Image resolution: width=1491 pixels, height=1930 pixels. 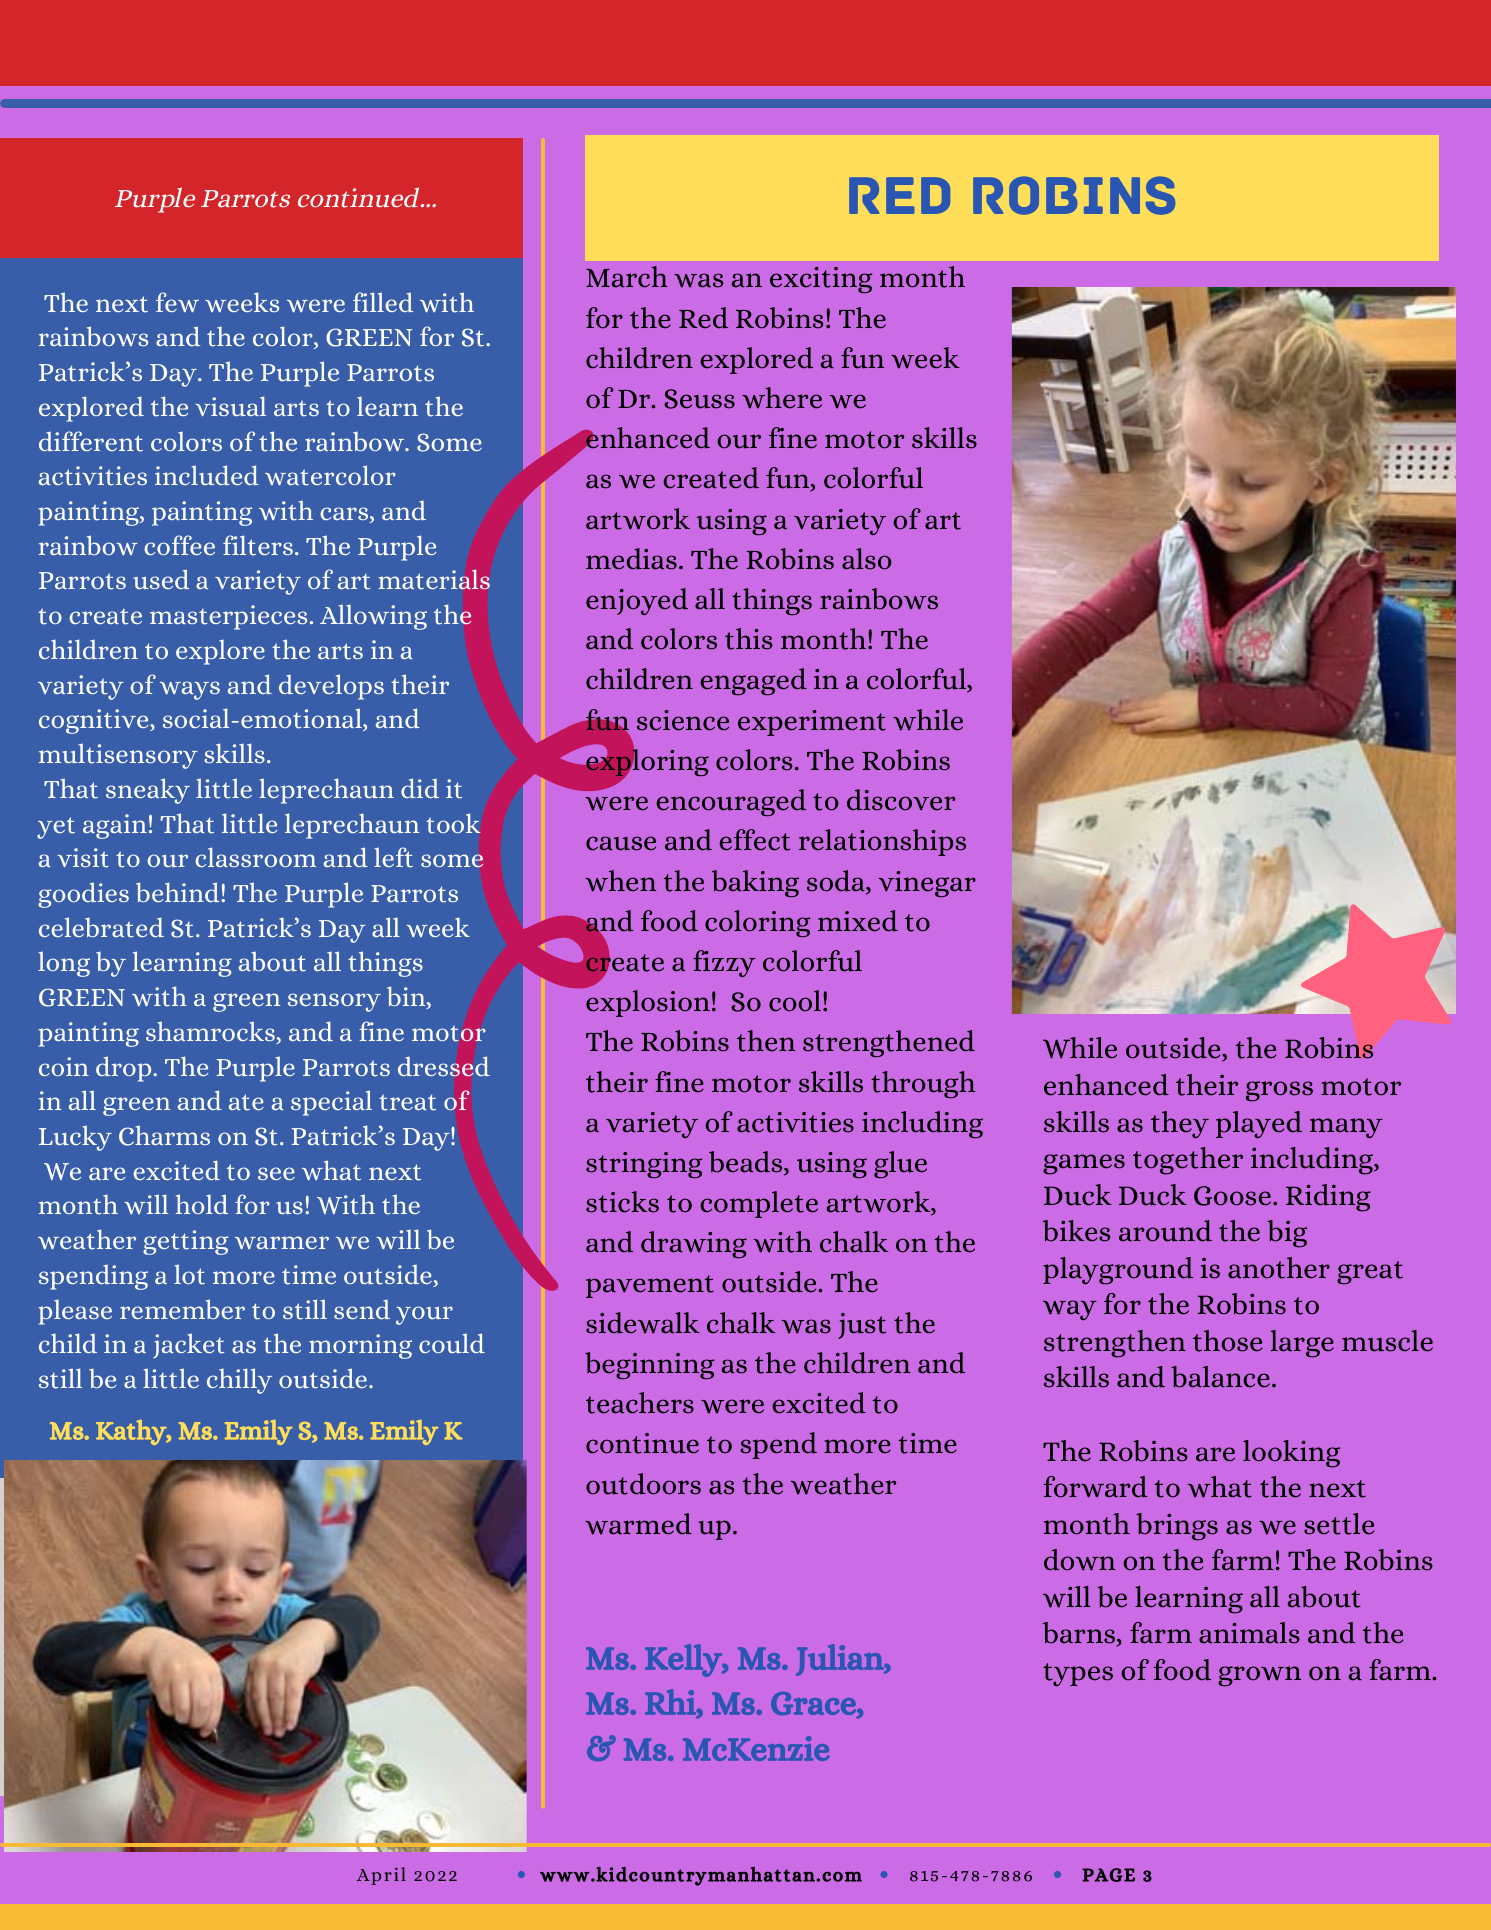 I want to click on March, so click(x=627, y=277).
